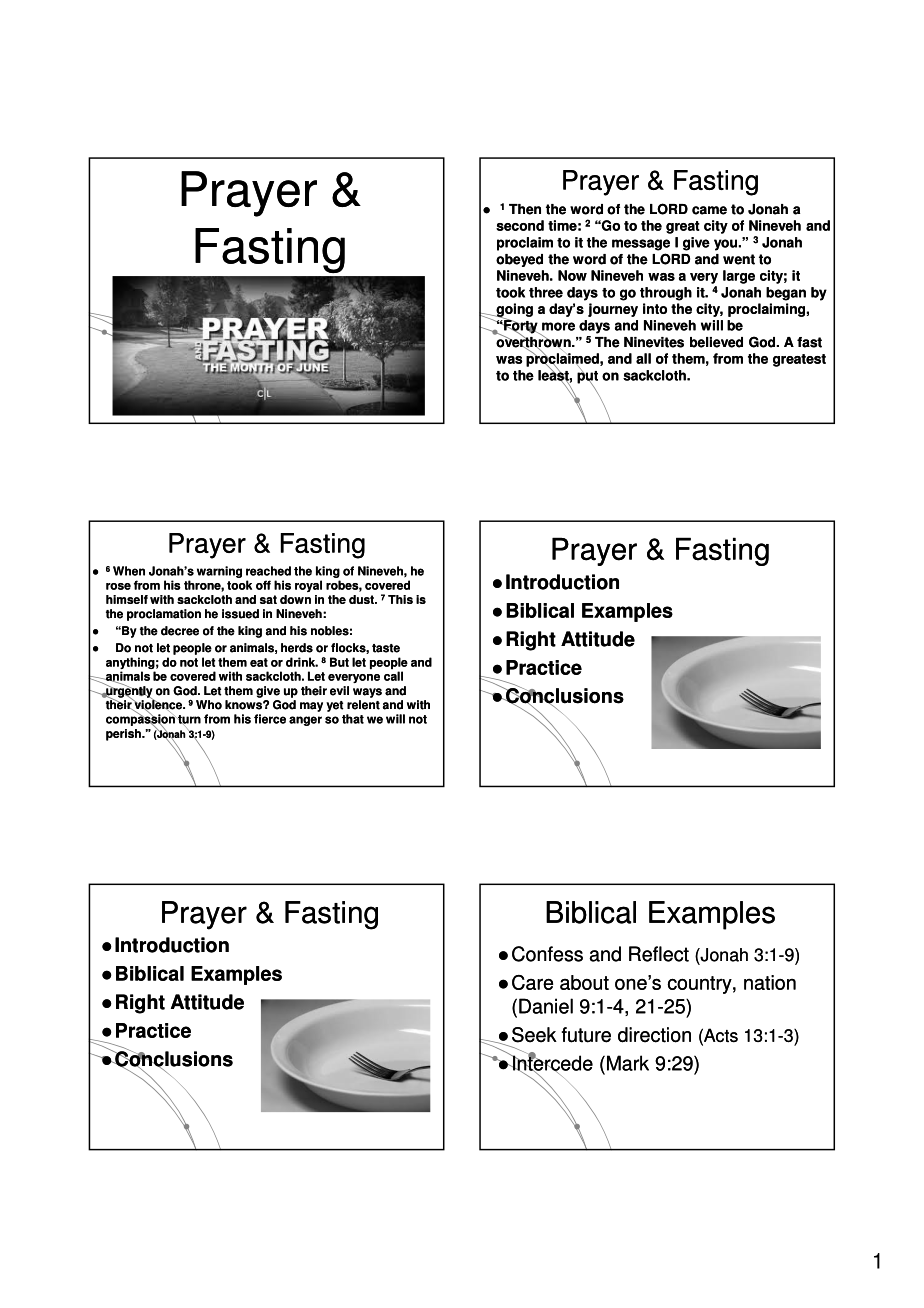 Image resolution: width=924 pixels, height=1308 pixels. Describe the element at coordinates (709, 210) in the screenshot. I see `came` at that location.
